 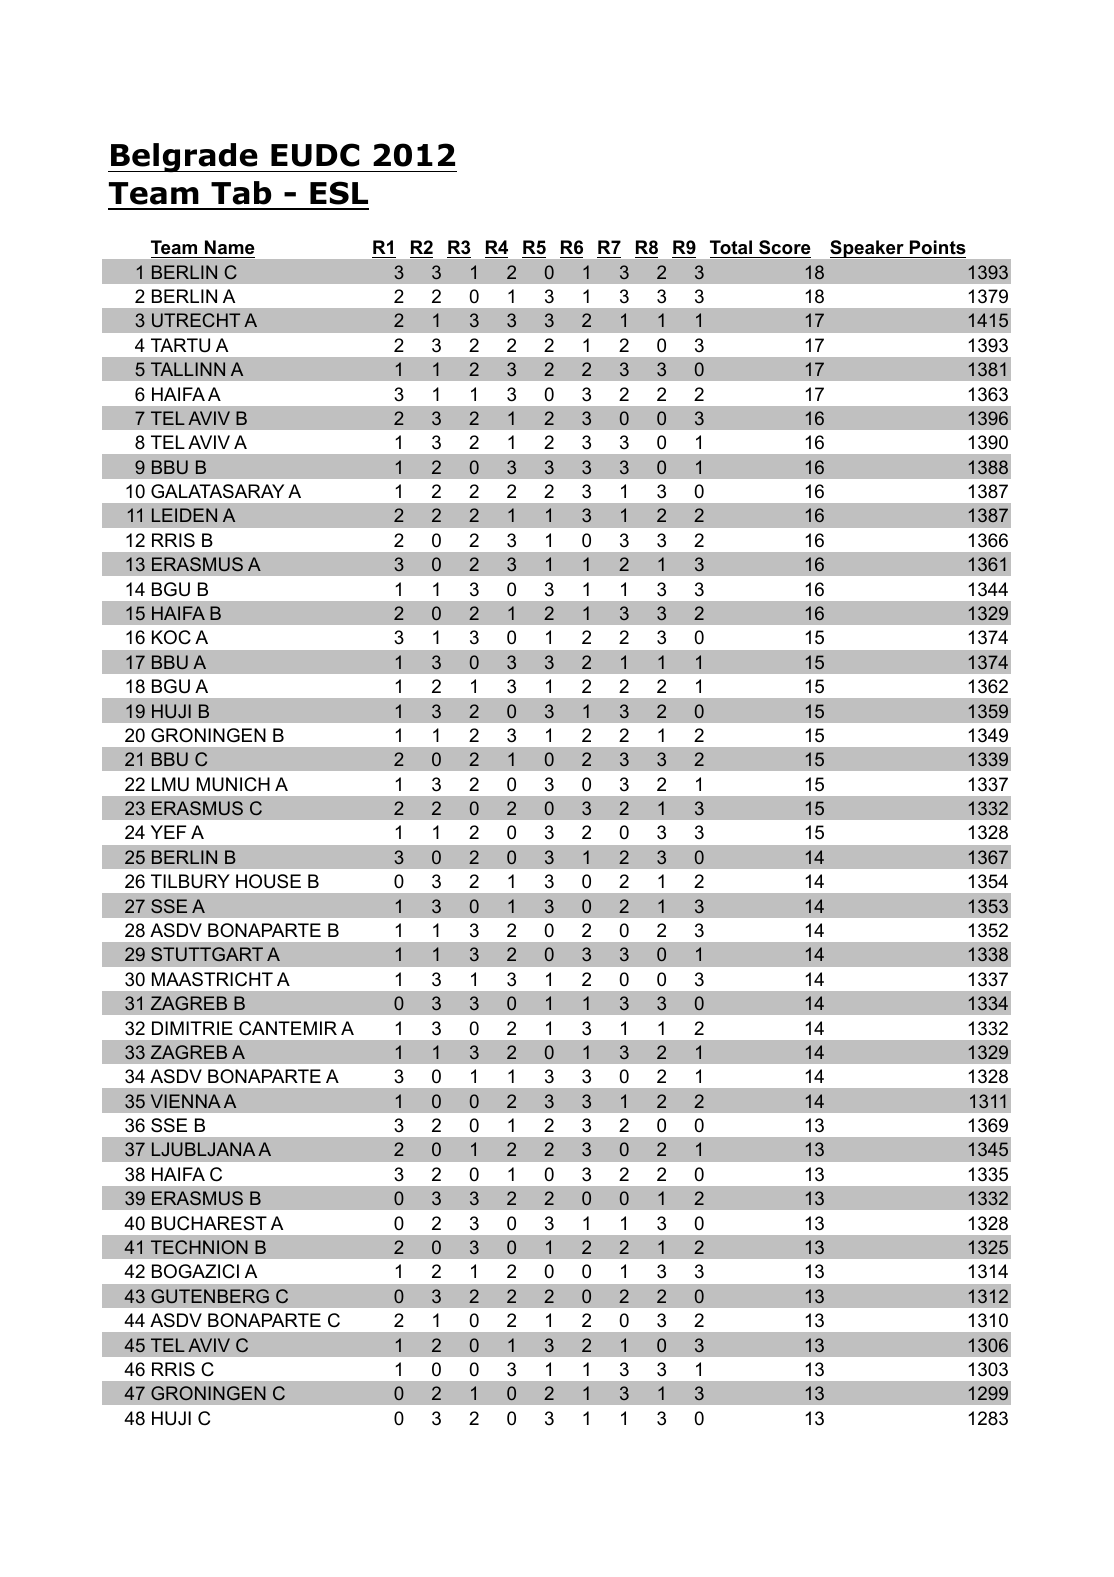 What do you see at coordinates (207, 954) in the screenshot?
I see `STUTTGART` at bounding box center [207, 954].
